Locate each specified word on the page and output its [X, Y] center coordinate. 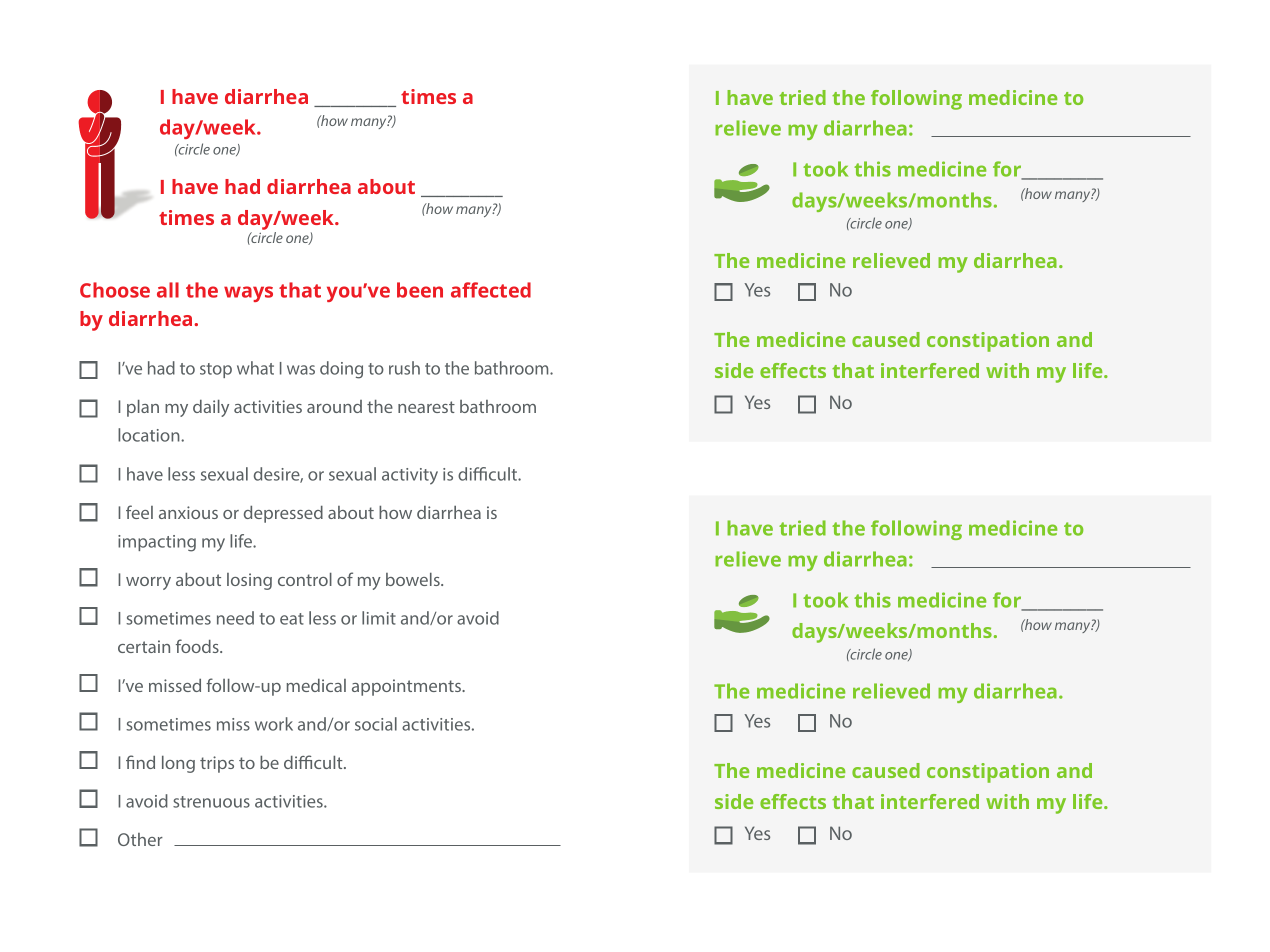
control [305, 579]
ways [248, 294]
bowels [414, 579]
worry [148, 583]
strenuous [211, 802]
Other [140, 839]
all [168, 290]
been [420, 290]
